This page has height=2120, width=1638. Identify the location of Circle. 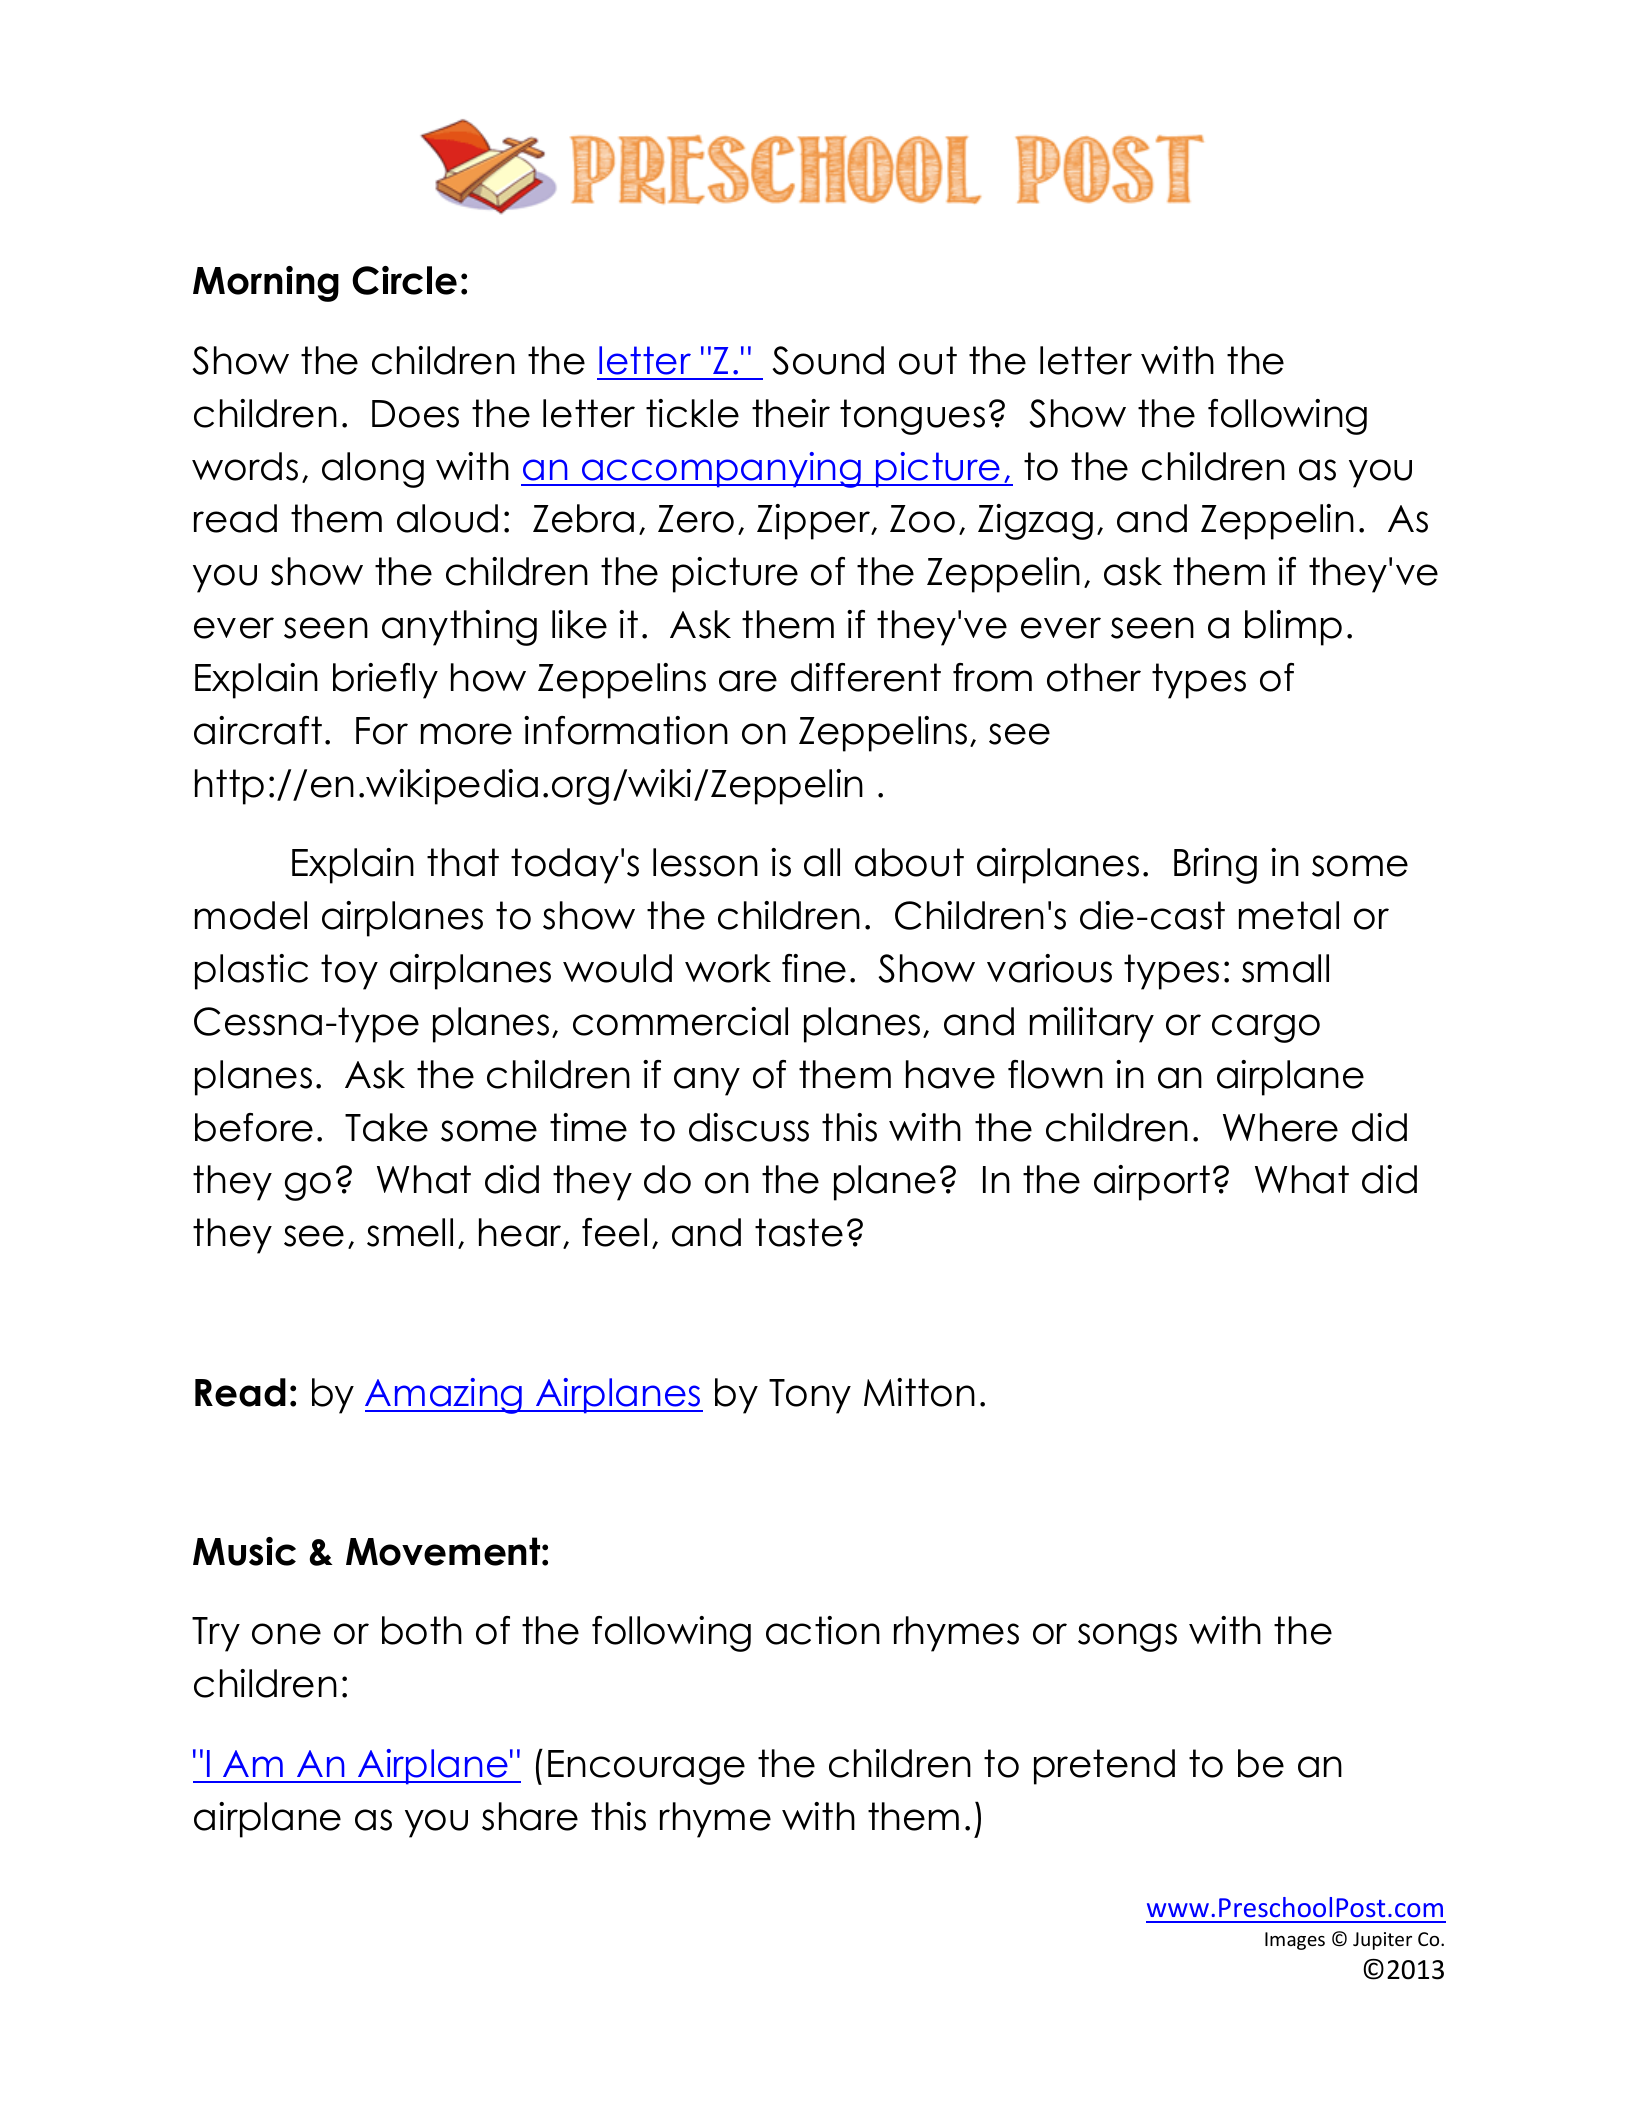
(404, 280).
